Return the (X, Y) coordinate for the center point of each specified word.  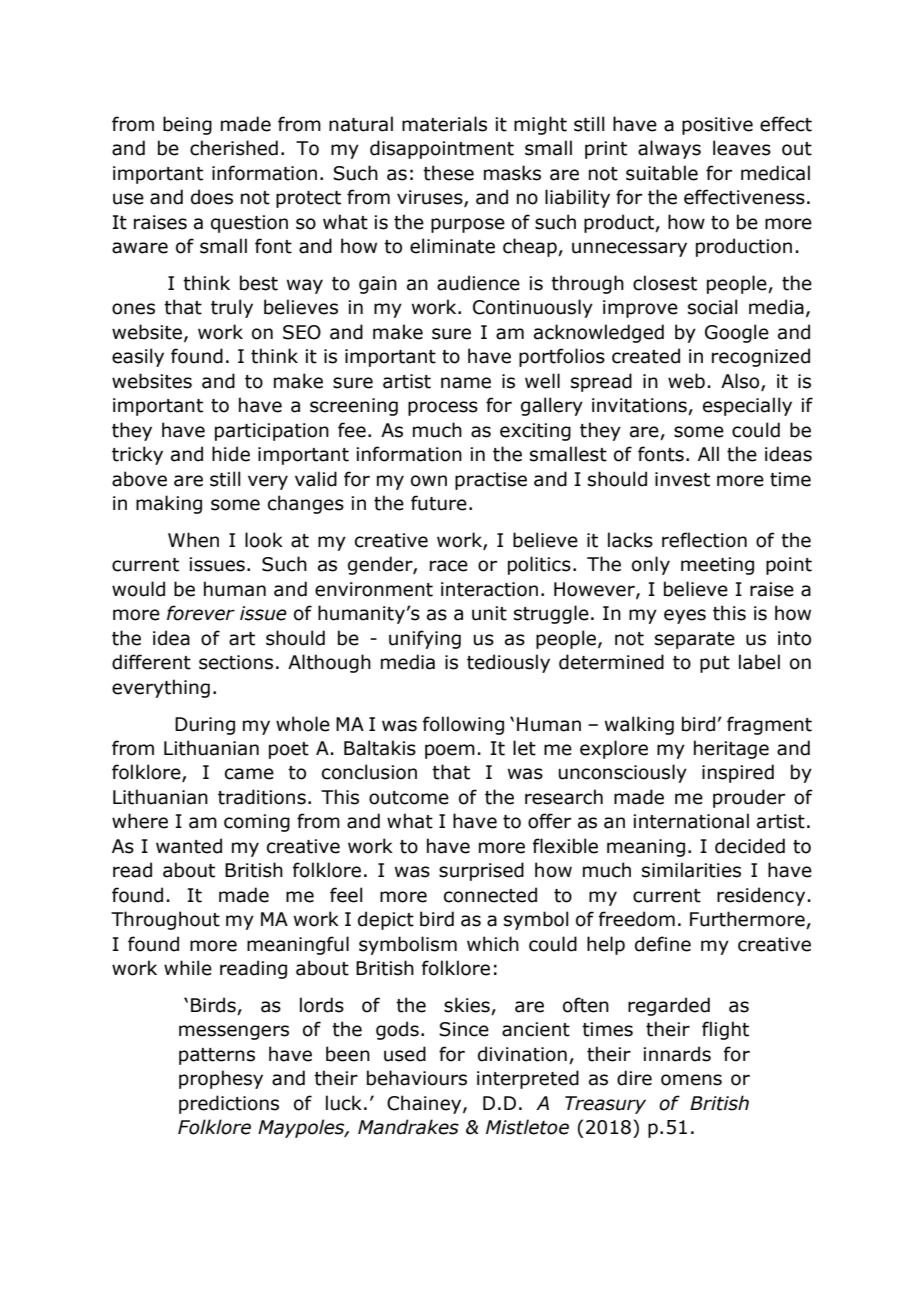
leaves (742, 148)
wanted (189, 846)
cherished (234, 148)
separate (695, 640)
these (448, 173)
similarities (691, 870)
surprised (481, 871)
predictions (229, 1104)
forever (201, 613)
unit (489, 613)
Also (741, 381)
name (466, 383)
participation (272, 432)
